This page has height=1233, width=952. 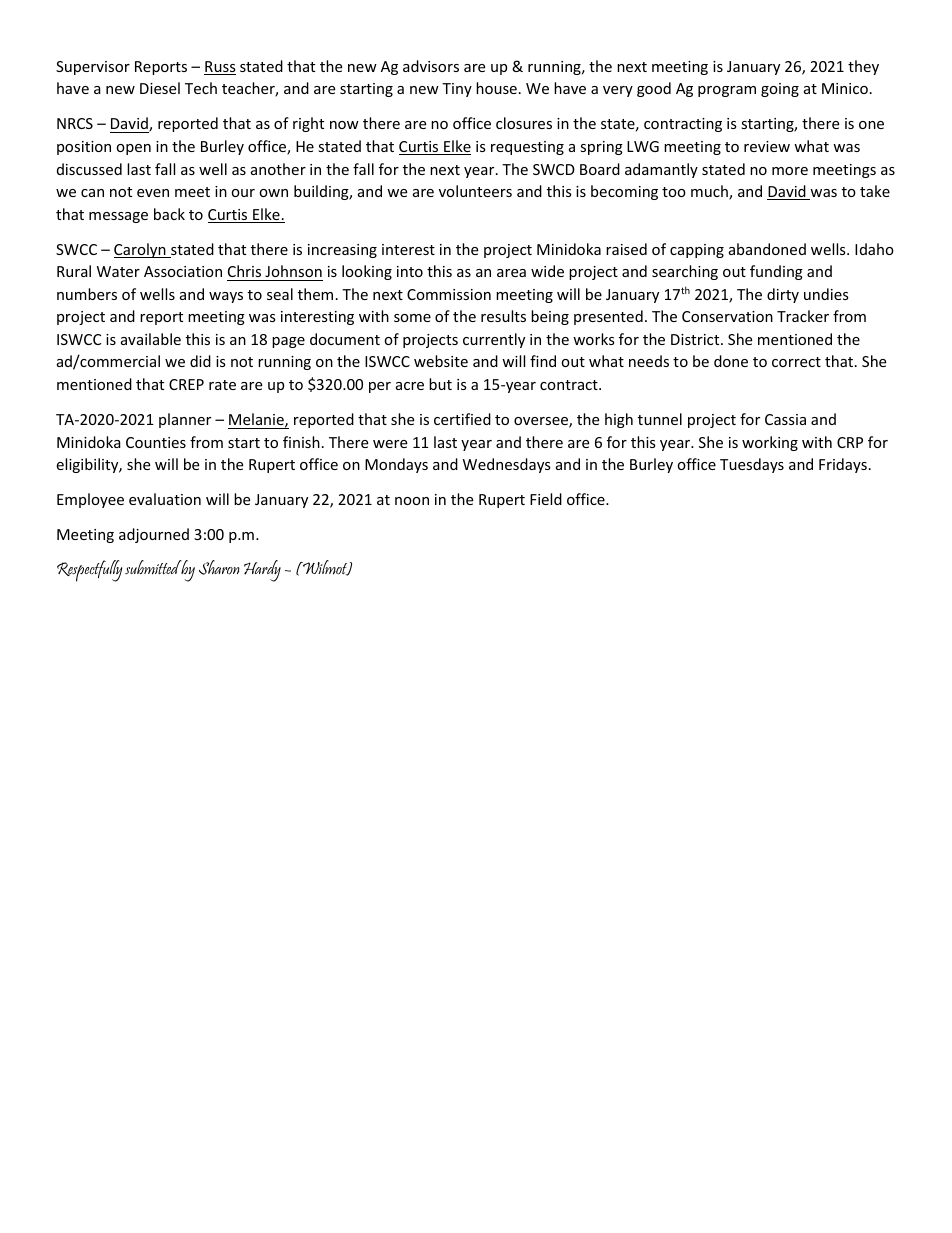 What do you see at coordinates (496, 88) in the page?
I see `house` at bounding box center [496, 88].
